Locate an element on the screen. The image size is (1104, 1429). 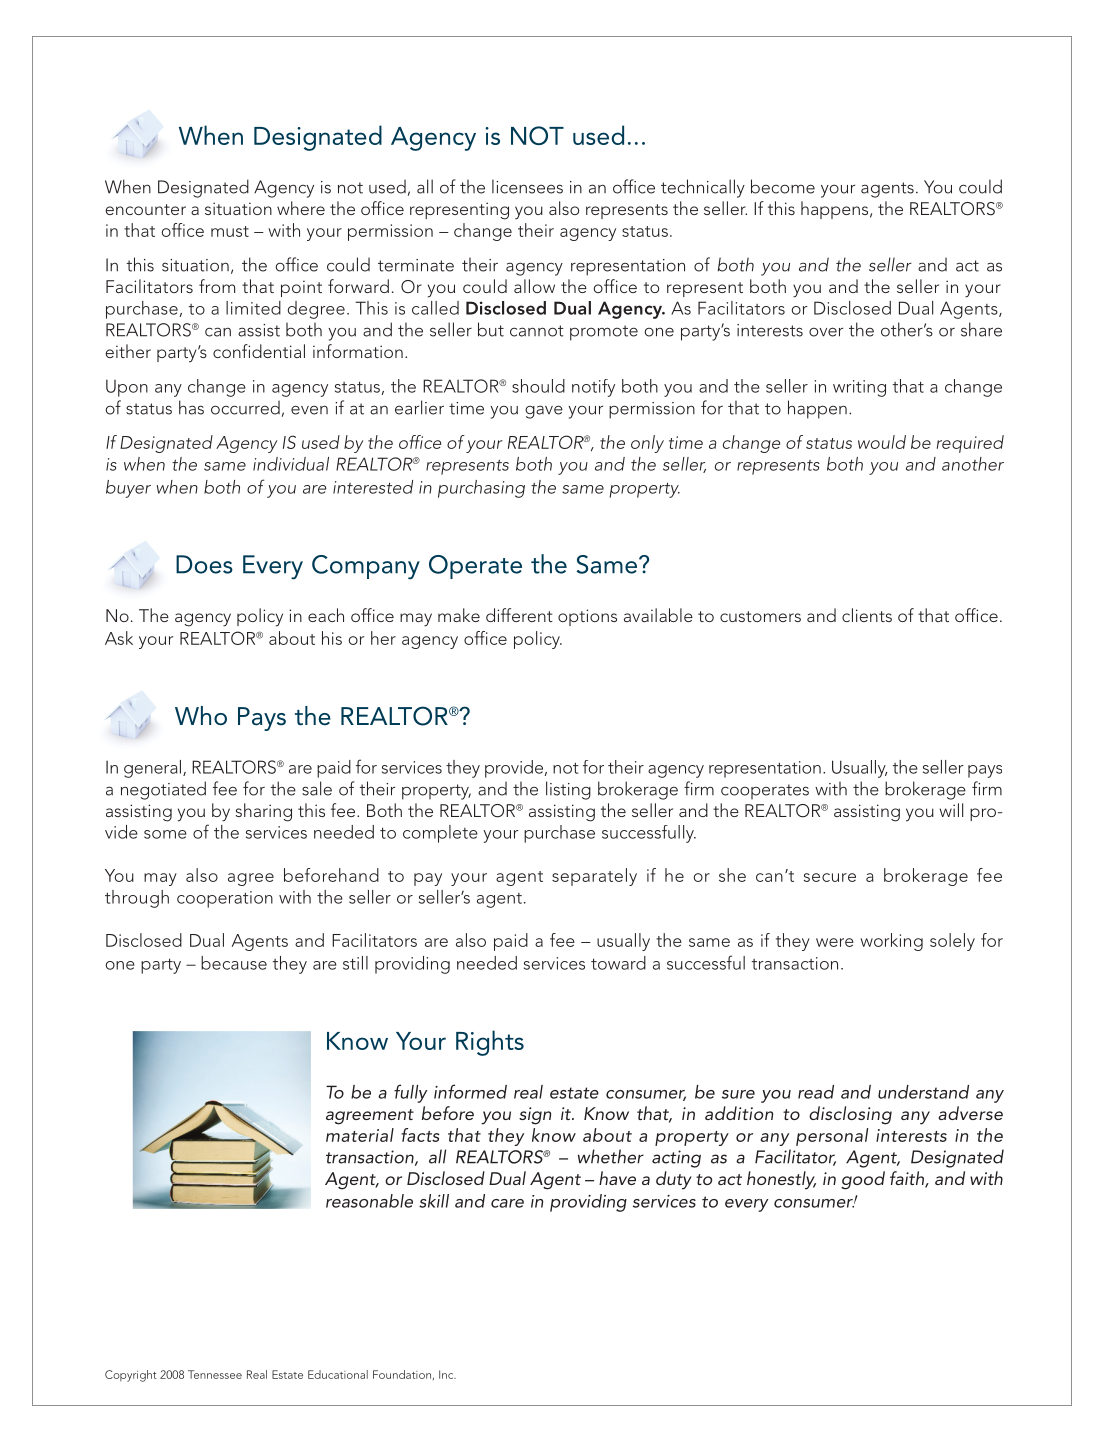
working is located at coordinates (891, 942).
